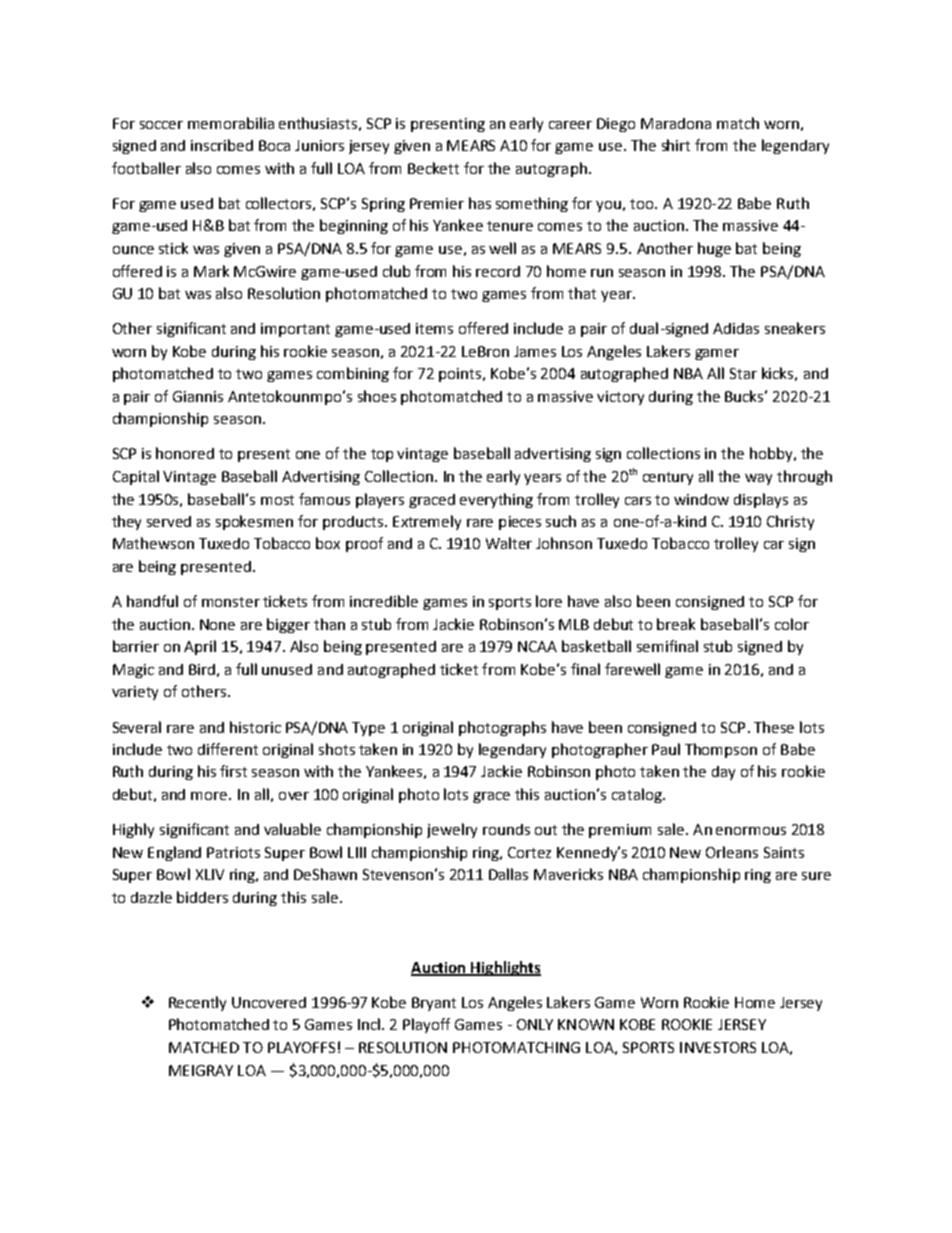  What do you see at coordinates (718, 1047) in the document?
I see `INVESTORS` at bounding box center [718, 1047].
